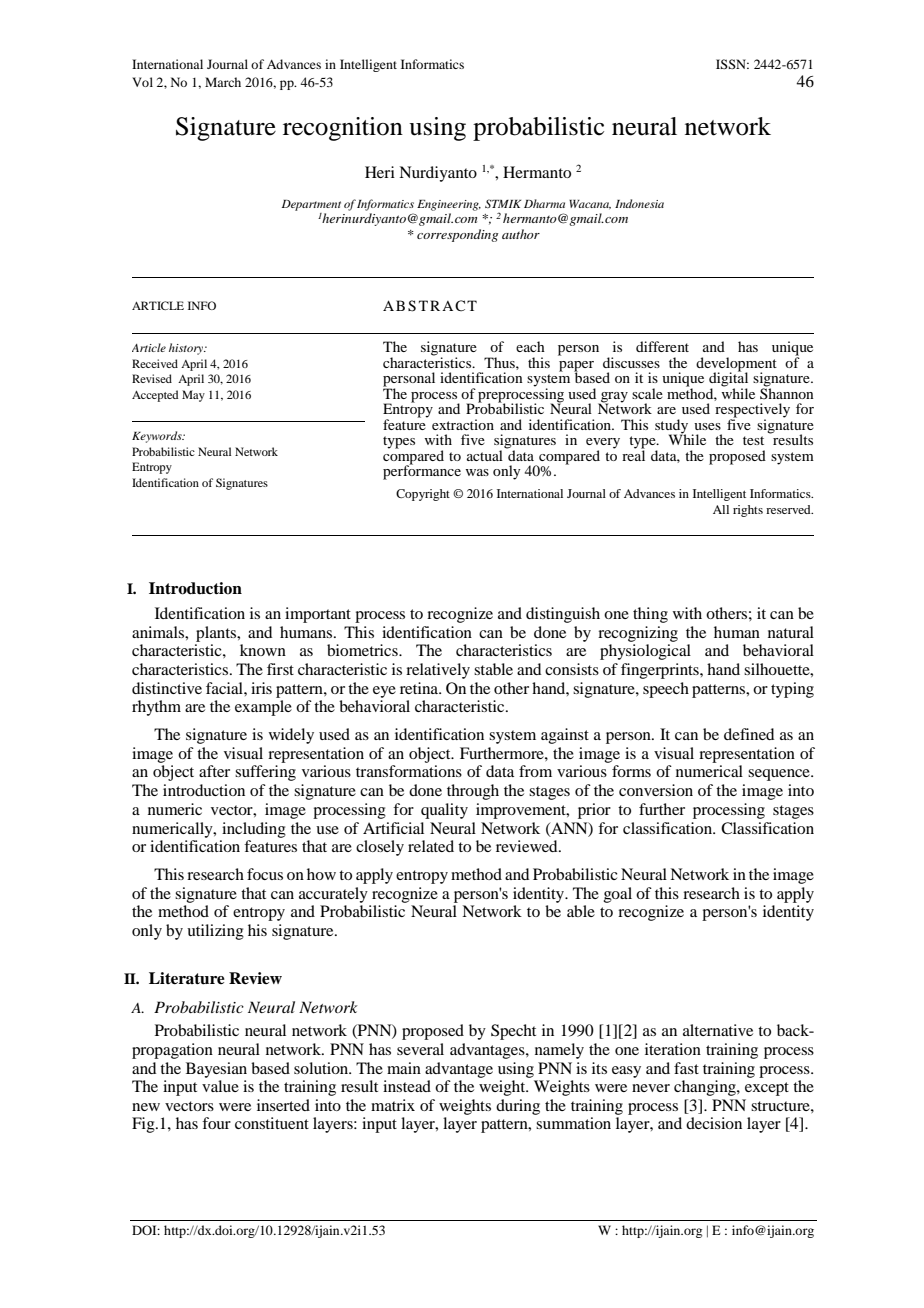  Describe the element at coordinates (563, 615) in the screenshot. I see `distinguish` at that location.
